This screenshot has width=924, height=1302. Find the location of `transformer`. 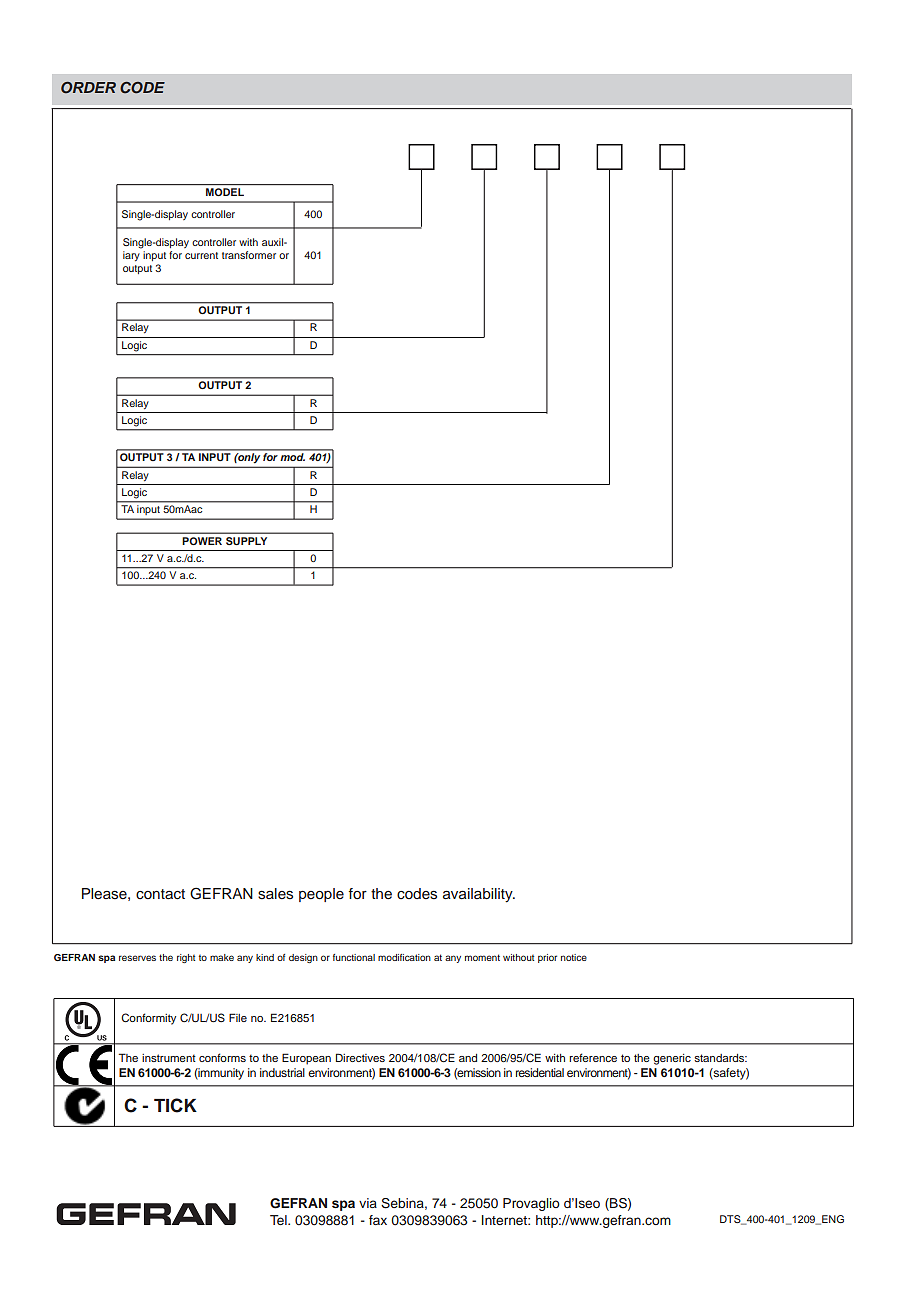

transformer is located at coordinates (249, 255).
